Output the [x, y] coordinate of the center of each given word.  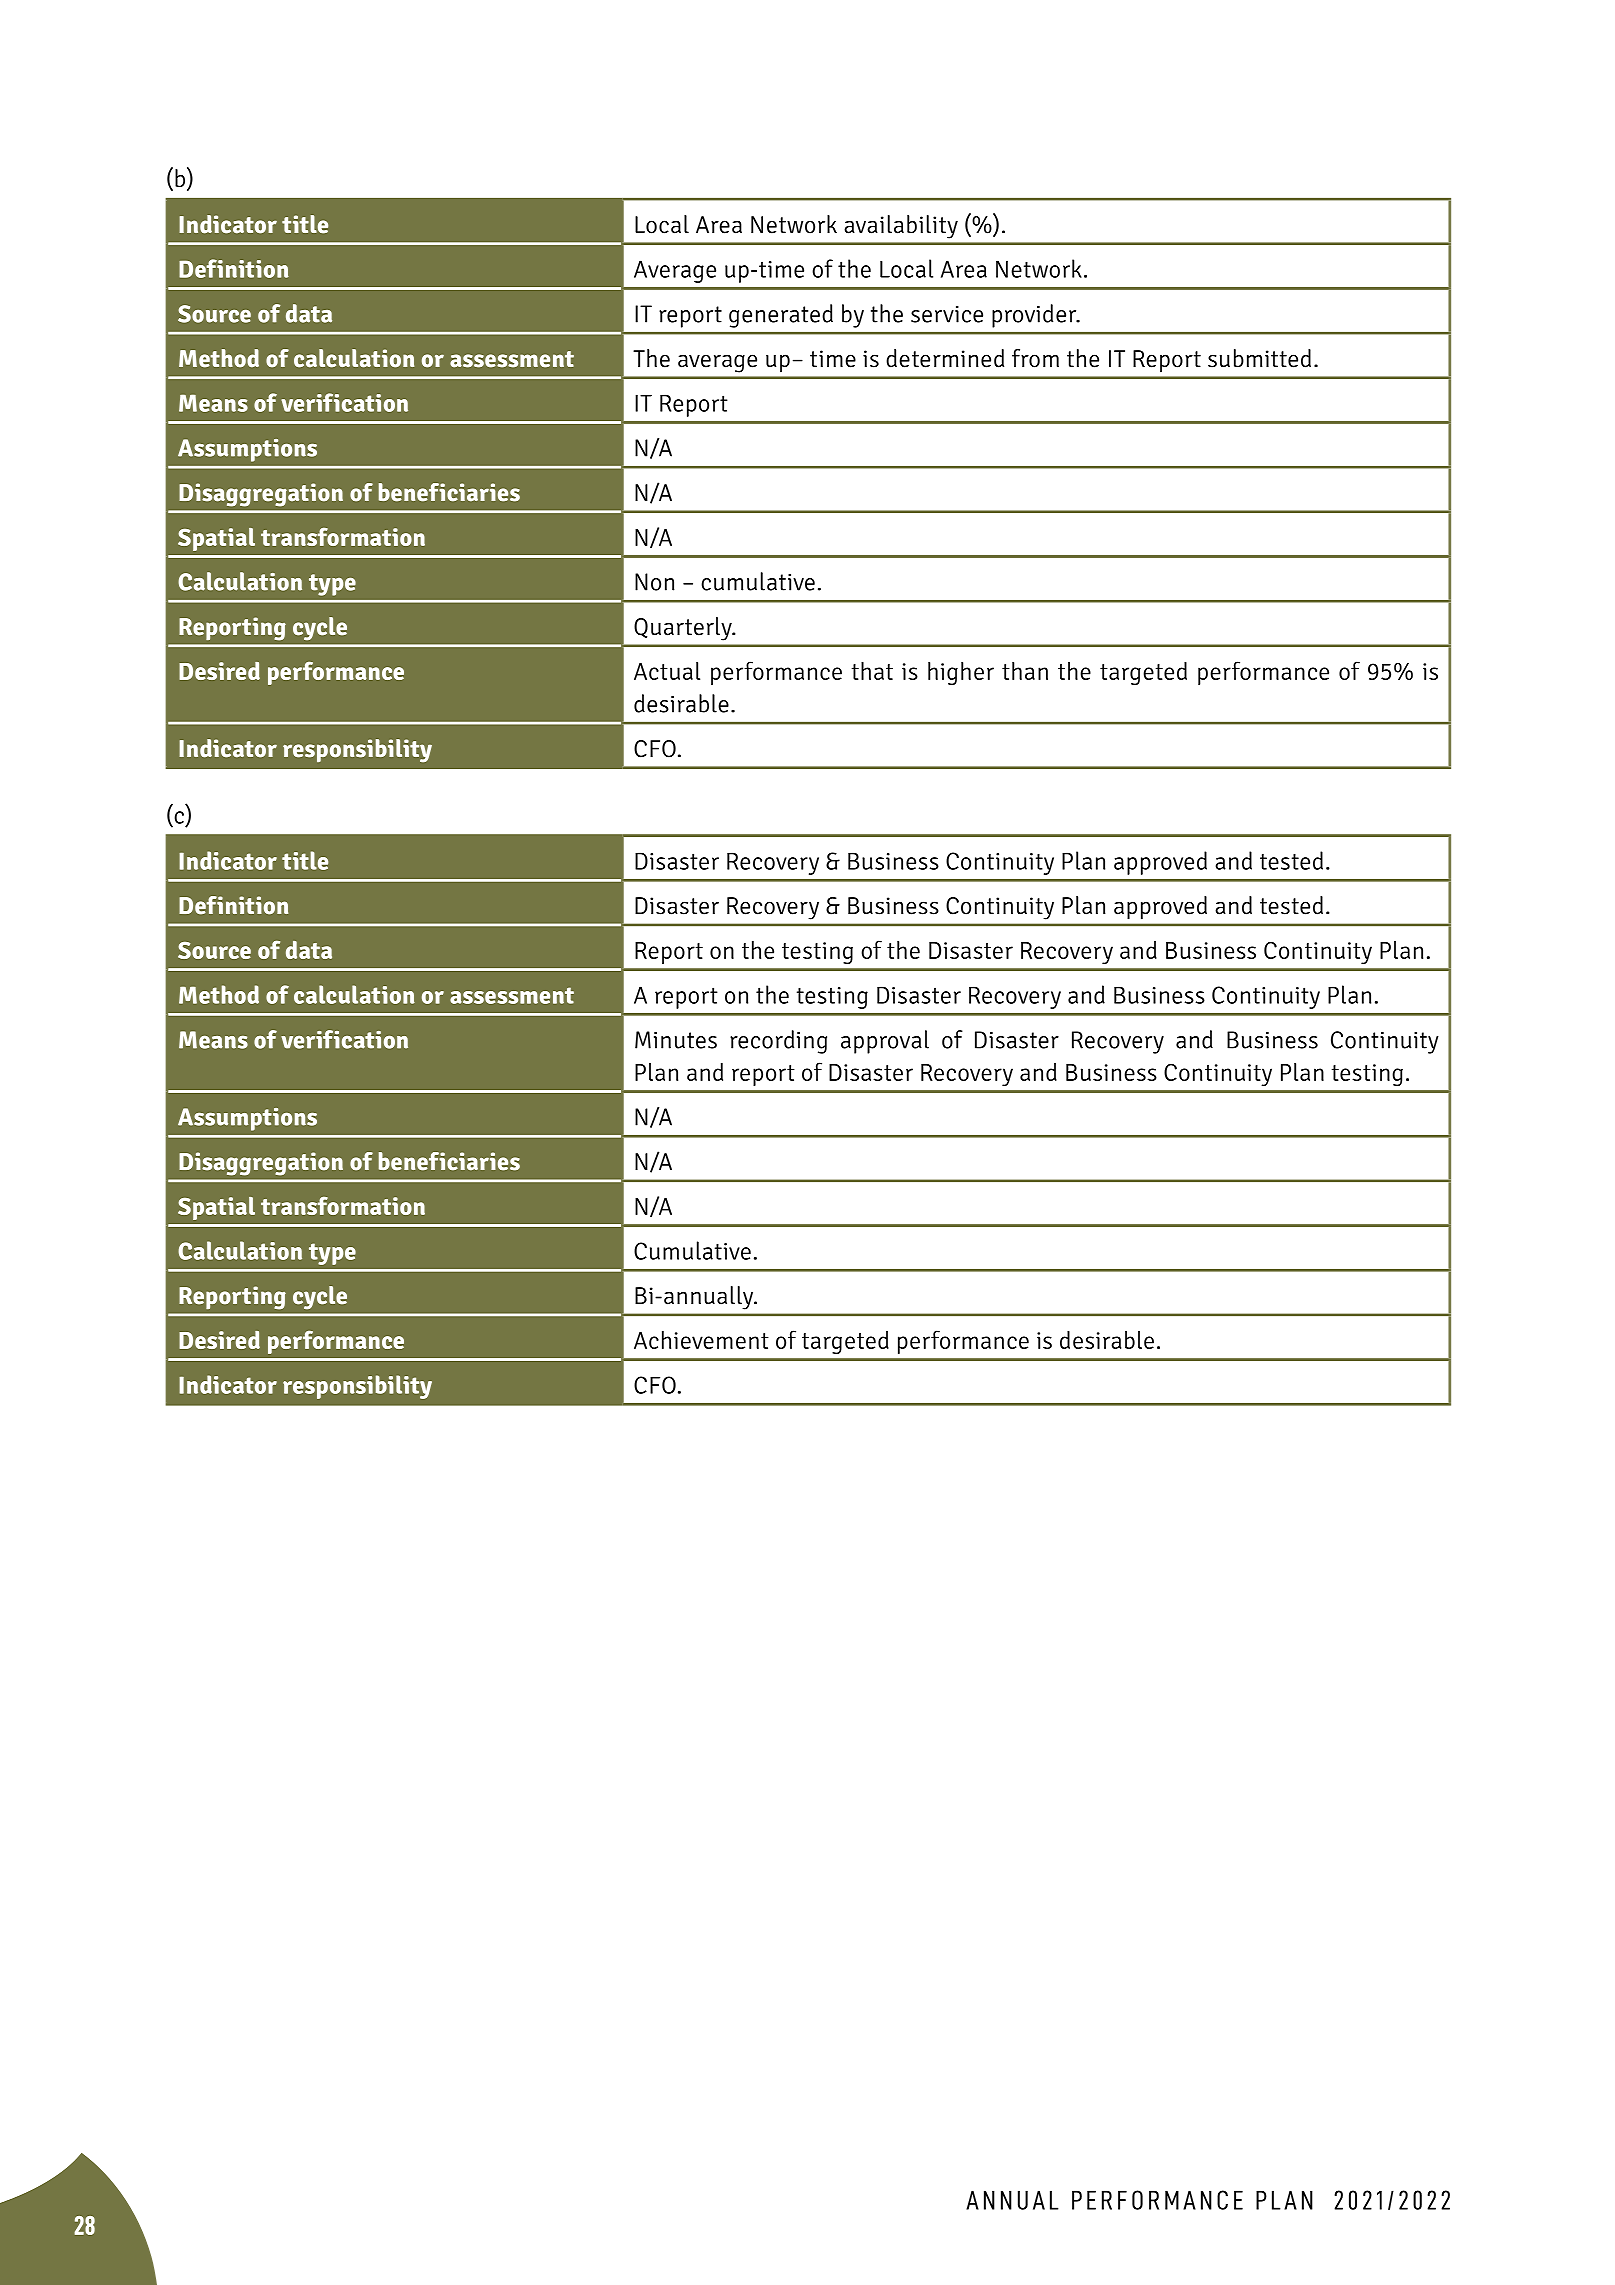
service [947, 314]
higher [961, 673]
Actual [667, 671]
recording [778, 1042]
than [1025, 671]
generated [781, 316]
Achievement [701, 1339]
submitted [1259, 358]
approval [885, 1042]
